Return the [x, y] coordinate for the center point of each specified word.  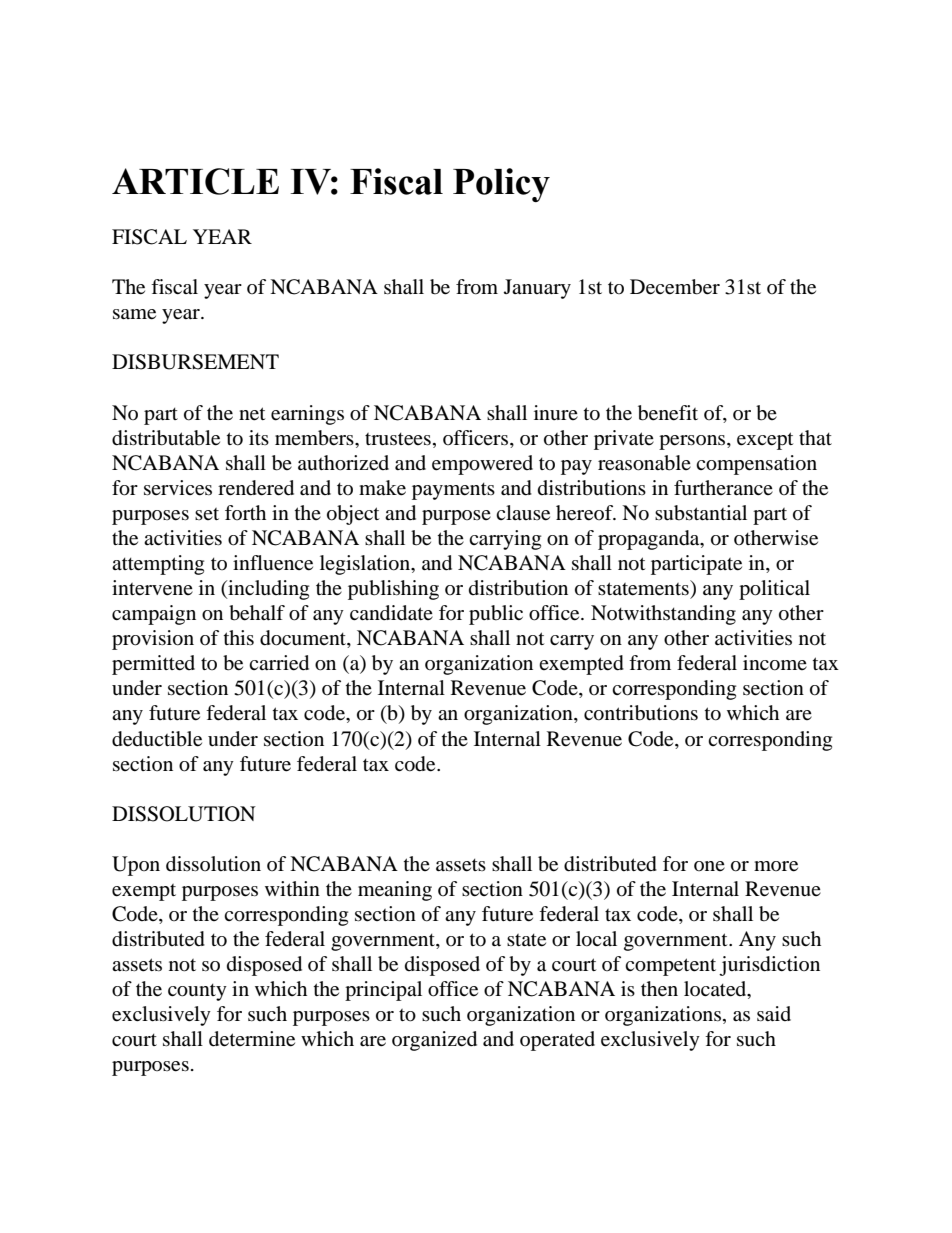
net [252, 414]
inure [556, 412]
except [765, 441]
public [496, 615]
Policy [501, 185]
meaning [395, 891]
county [197, 992]
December [675, 287]
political [774, 590]
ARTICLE [195, 181]
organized [434, 1041]
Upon [136, 866]
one [709, 866]
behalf [257, 613]
